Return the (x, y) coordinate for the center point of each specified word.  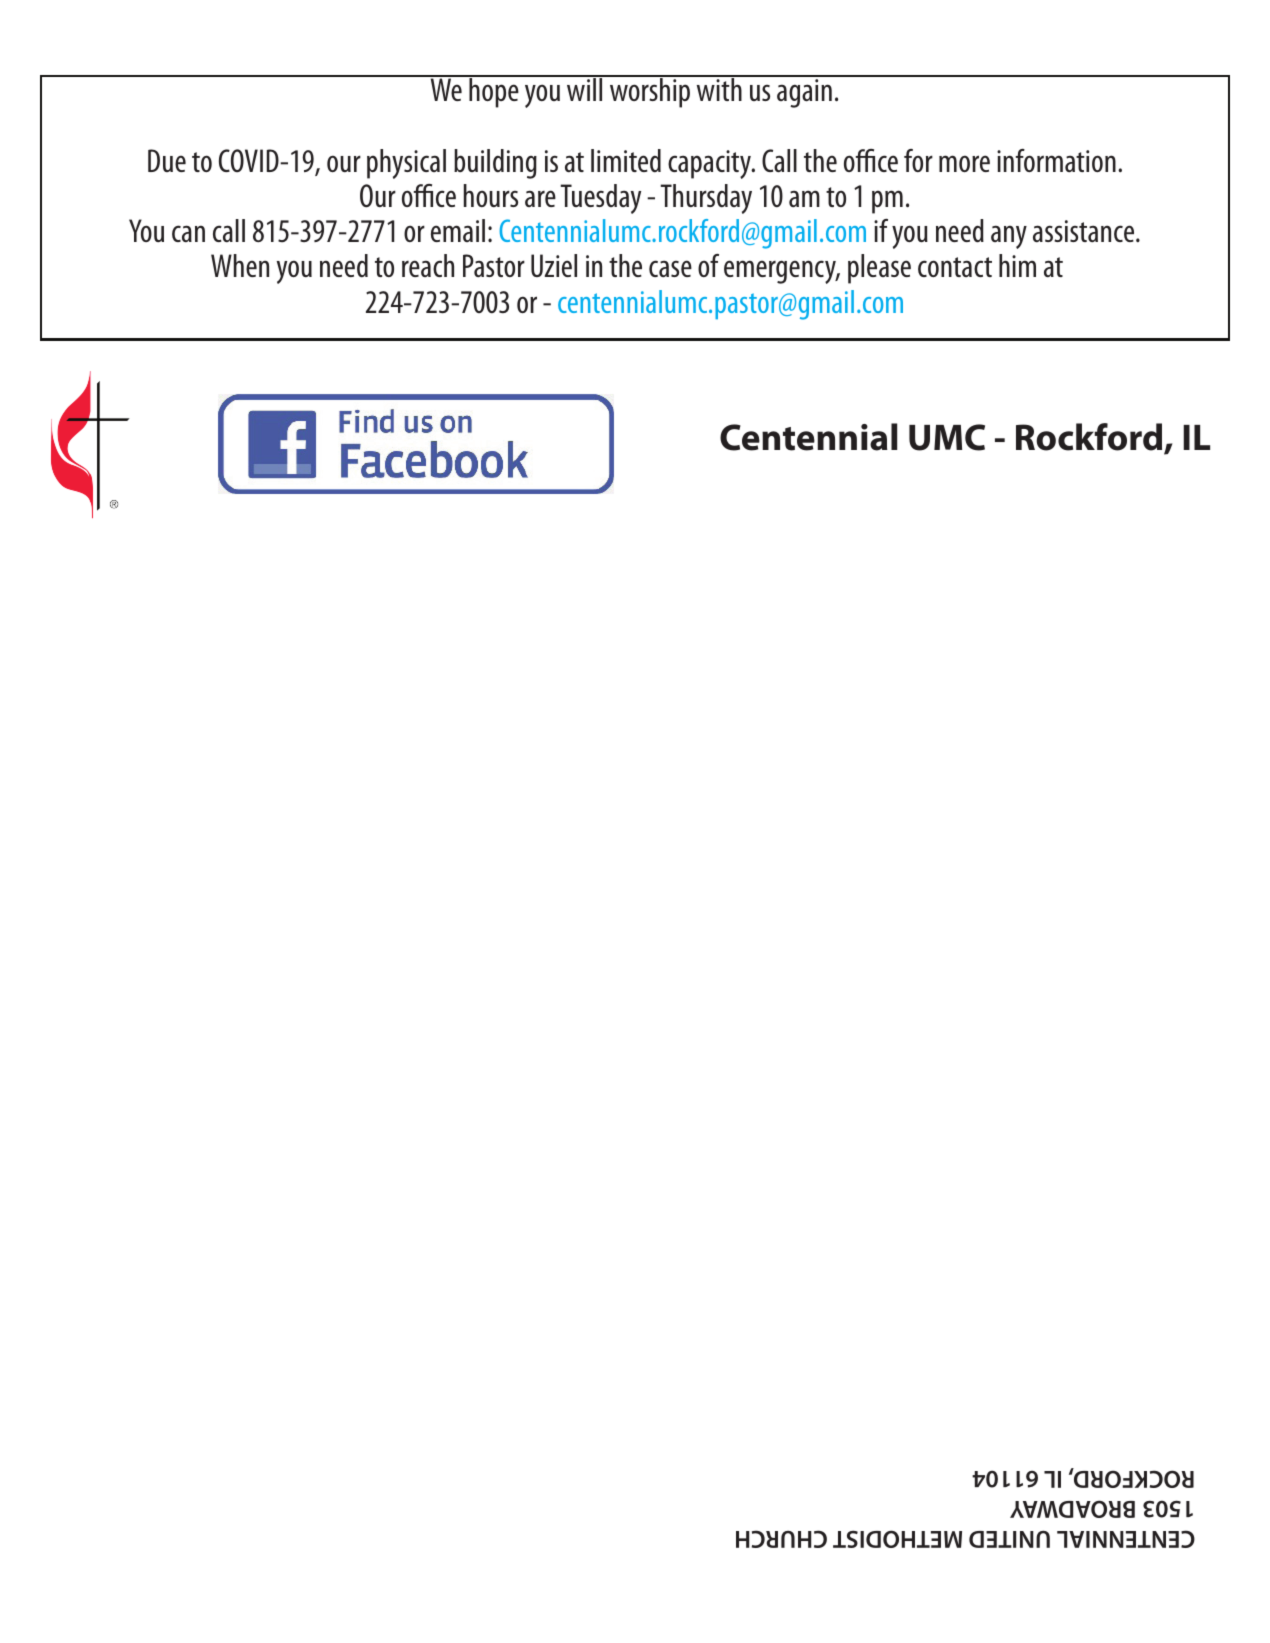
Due (167, 160)
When (240, 265)
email (458, 230)
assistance (1085, 231)
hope (494, 92)
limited (626, 161)
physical (406, 164)
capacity (711, 164)
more (964, 163)
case (670, 268)
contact (955, 267)
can (188, 233)
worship (650, 92)
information (1056, 160)
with (719, 88)
